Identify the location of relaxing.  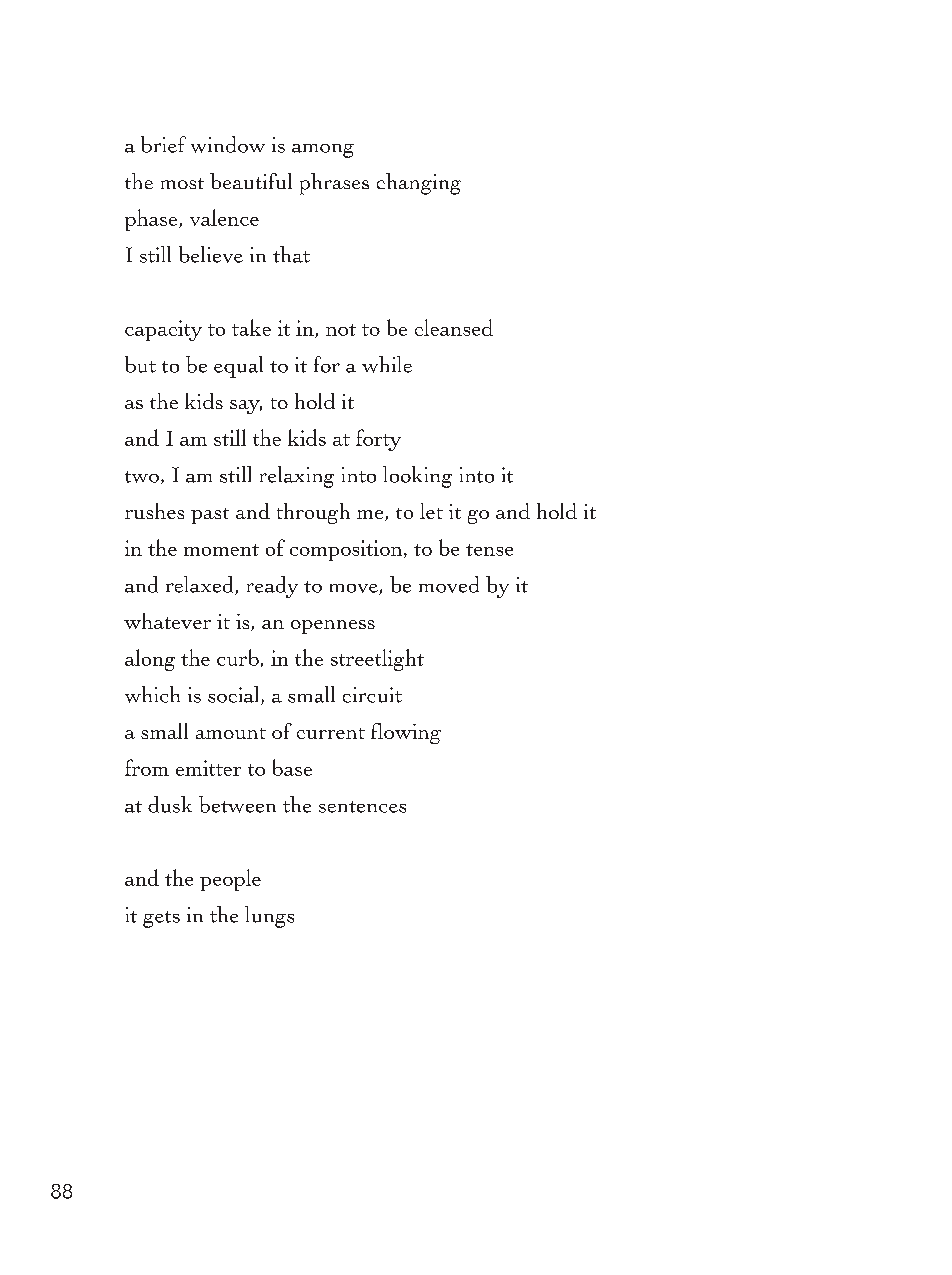
(297, 477).
